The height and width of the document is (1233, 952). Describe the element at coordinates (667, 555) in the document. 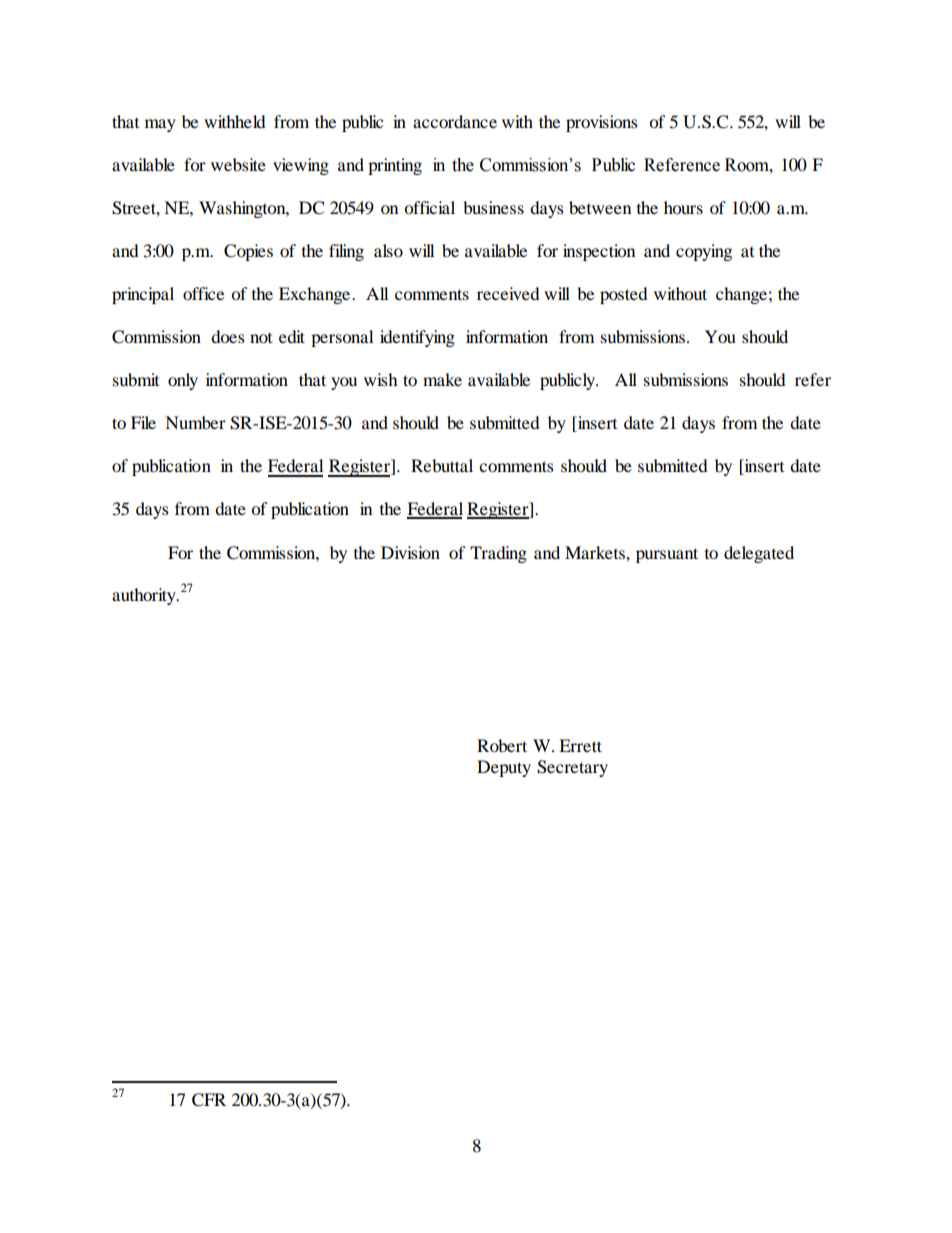

I see `pursuant` at that location.
